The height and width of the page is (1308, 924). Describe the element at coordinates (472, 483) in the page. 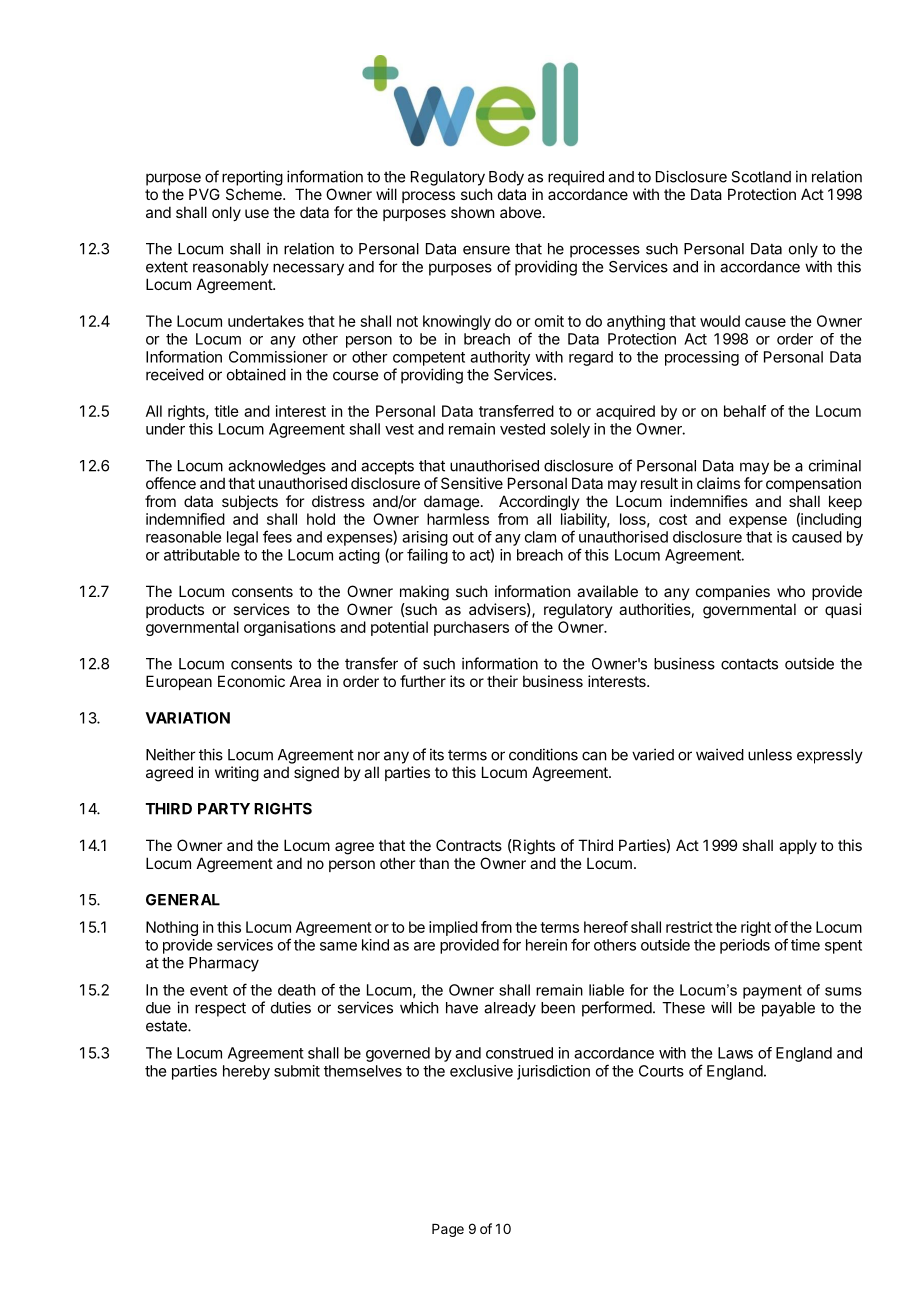

I see `Sensitive` at that location.
